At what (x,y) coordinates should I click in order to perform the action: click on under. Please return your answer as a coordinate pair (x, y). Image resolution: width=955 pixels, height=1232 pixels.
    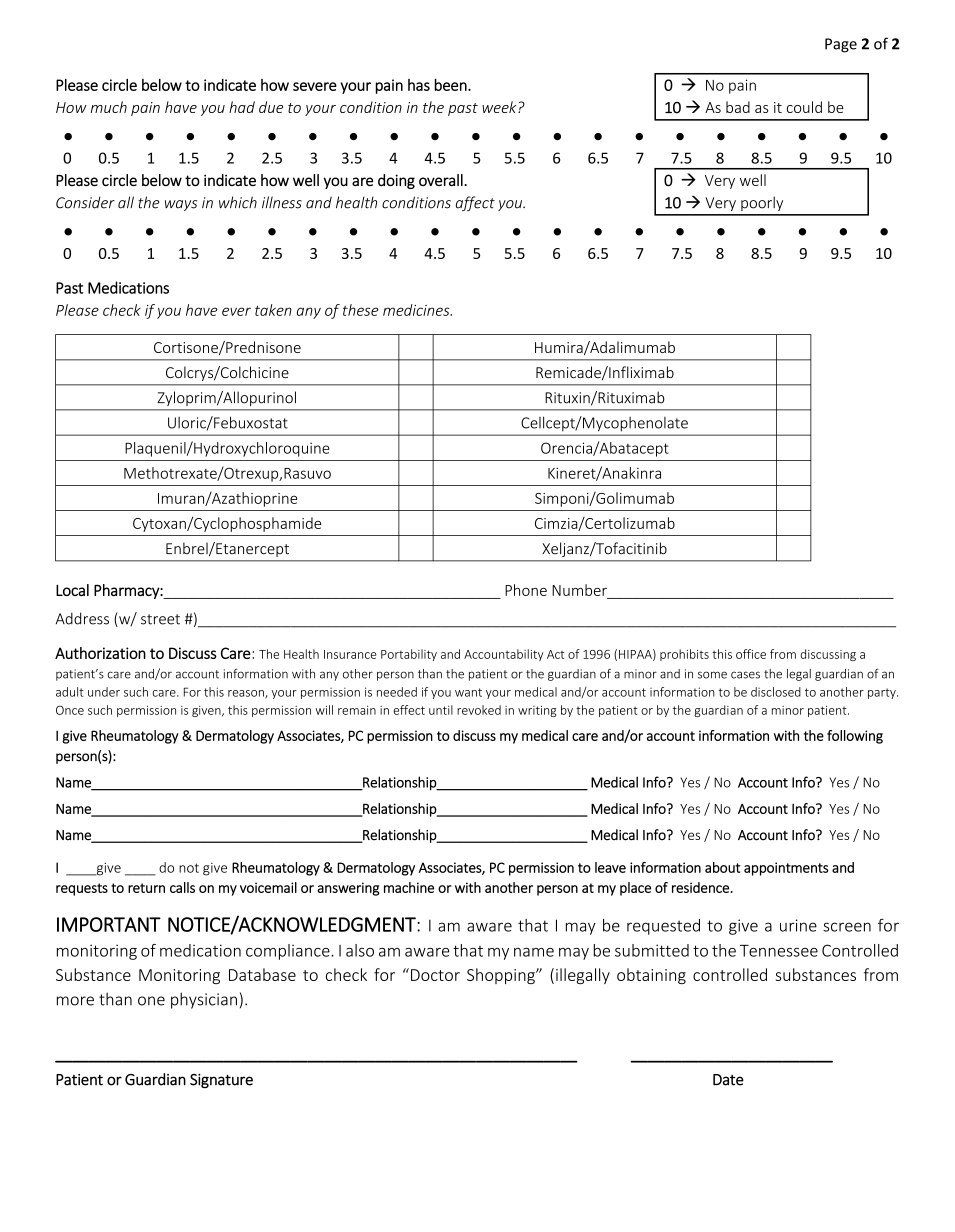
    Looking at the image, I should click on (104, 692).
